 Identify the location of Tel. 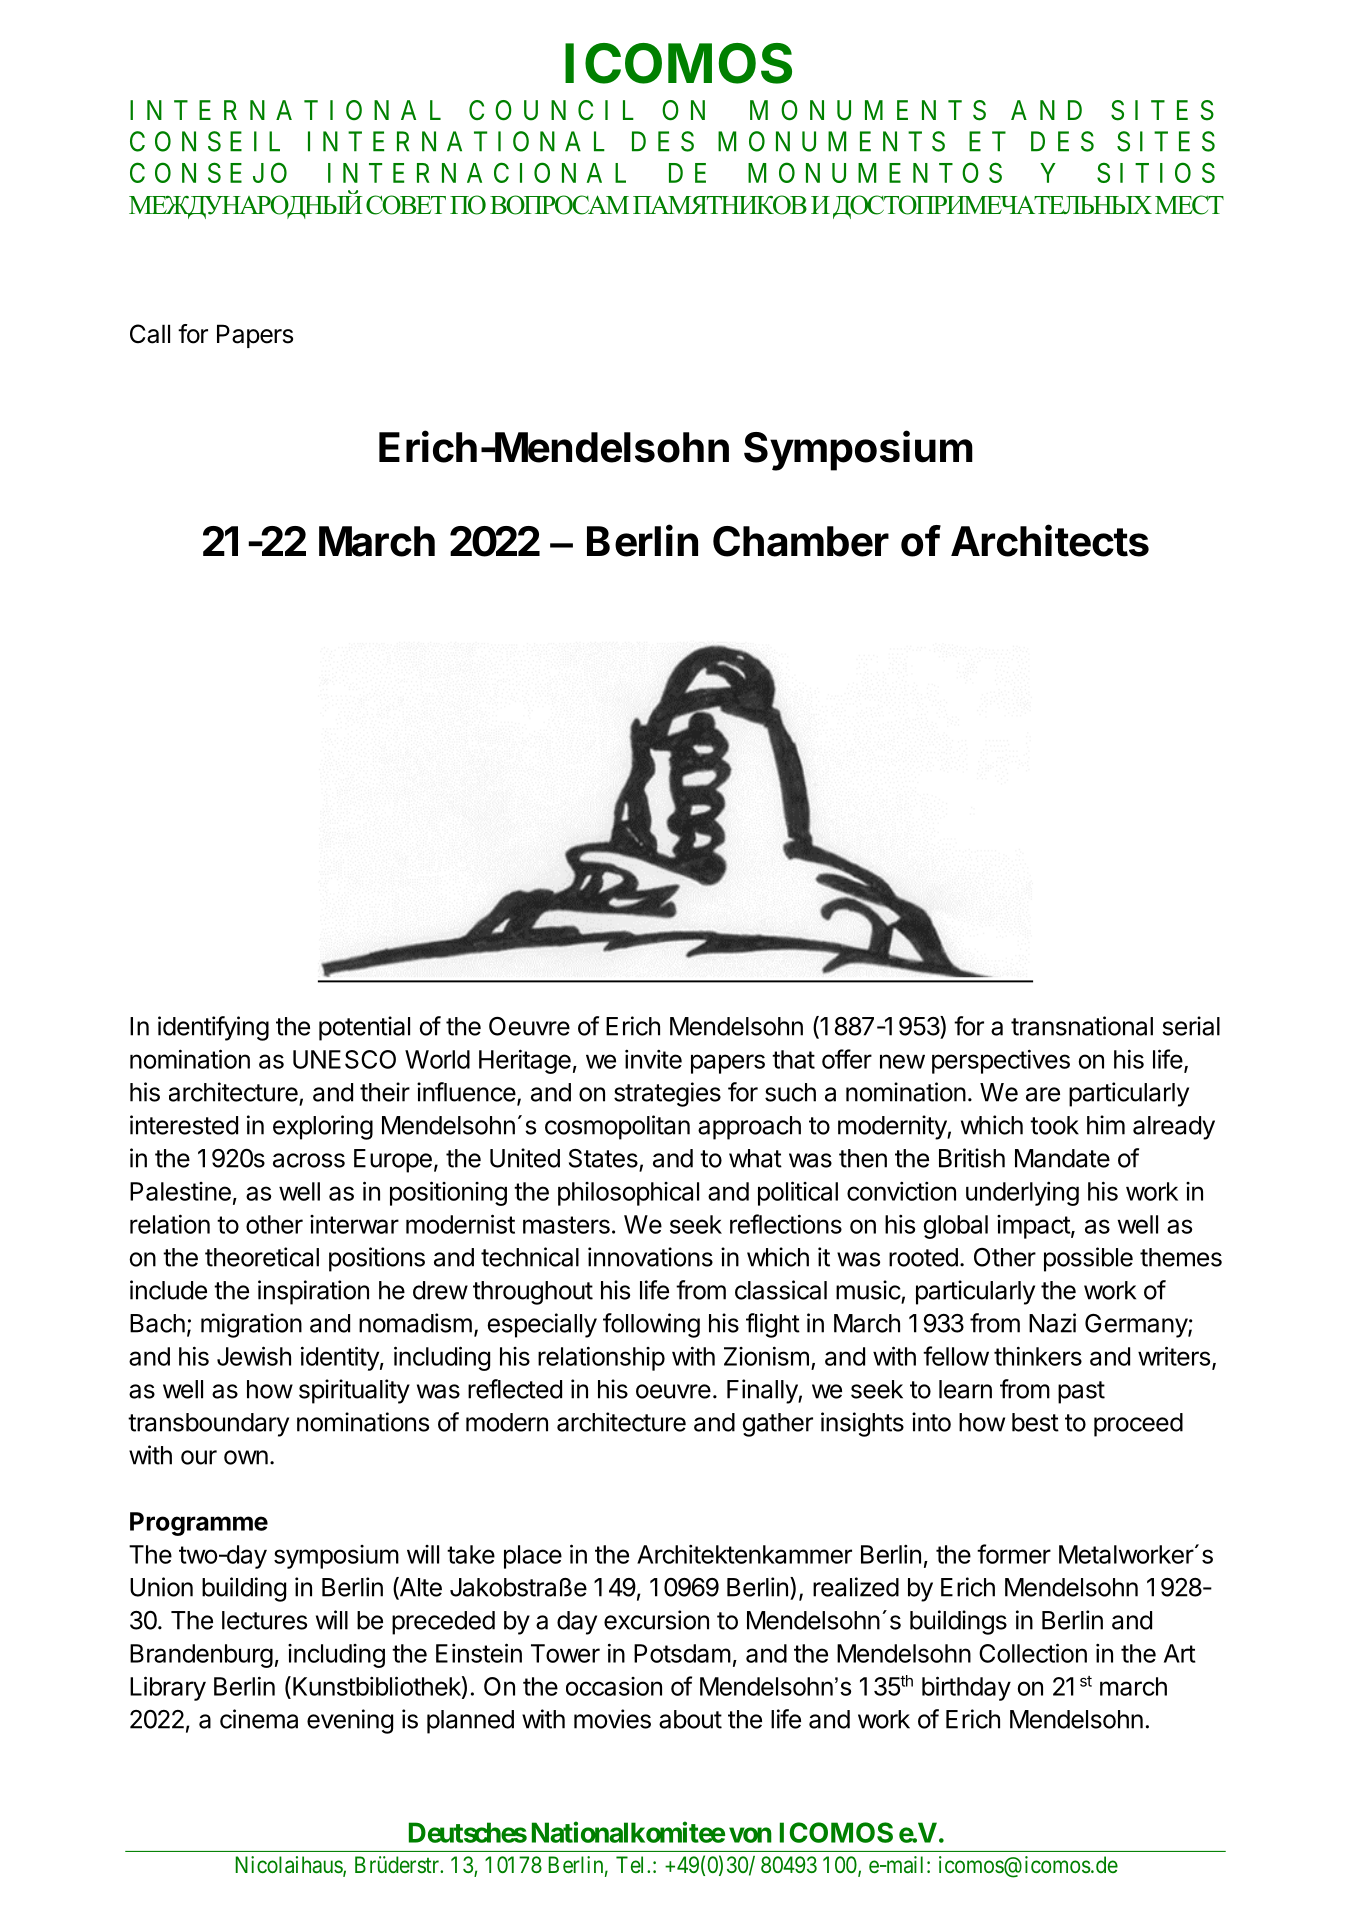
(632, 1864).
